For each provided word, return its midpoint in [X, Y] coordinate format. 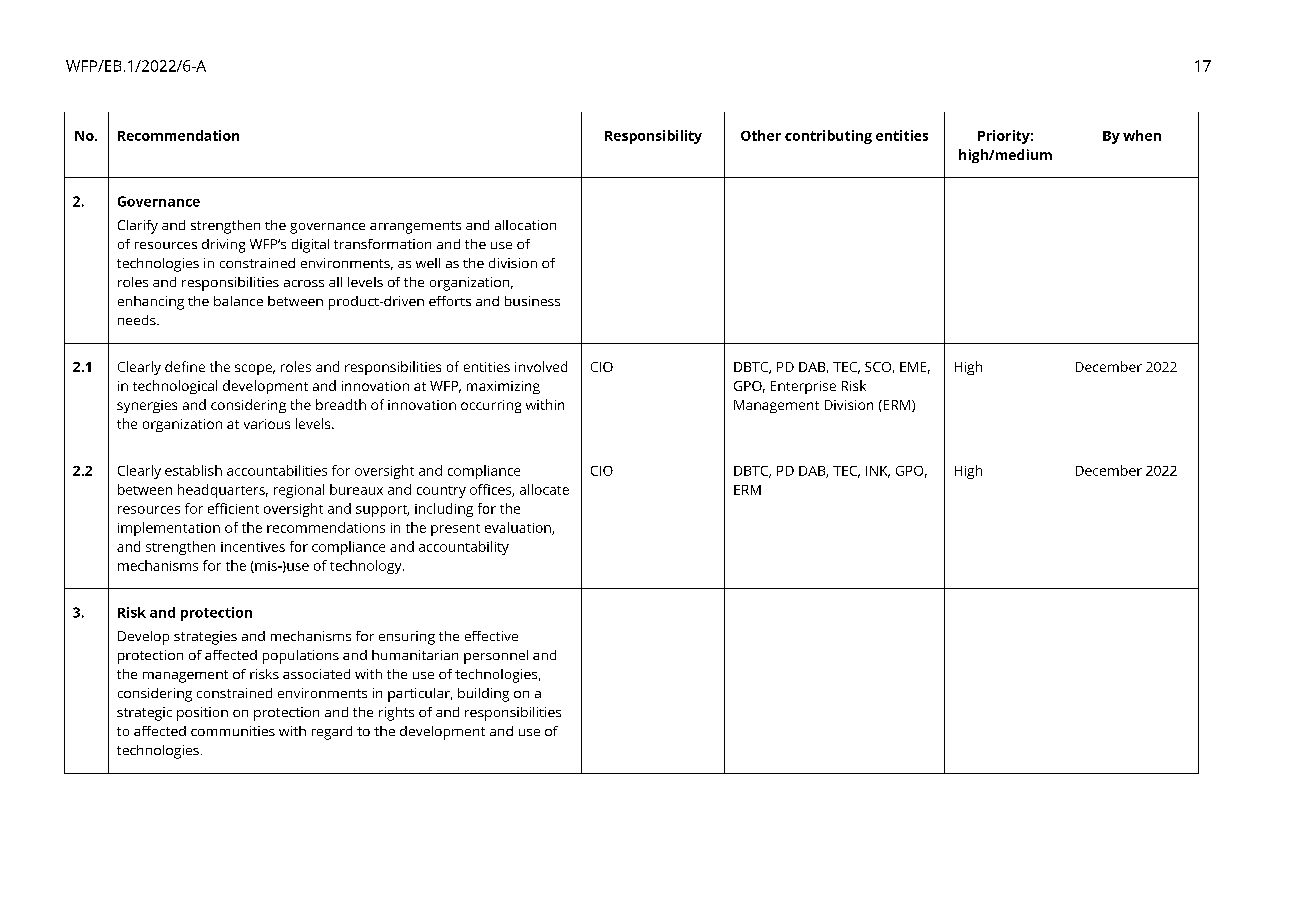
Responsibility [653, 137]
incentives [253, 547]
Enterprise [803, 387]
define [185, 366]
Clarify [138, 227]
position [202, 714]
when [1142, 135]
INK [878, 472]
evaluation [519, 528]
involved [541, 366]
